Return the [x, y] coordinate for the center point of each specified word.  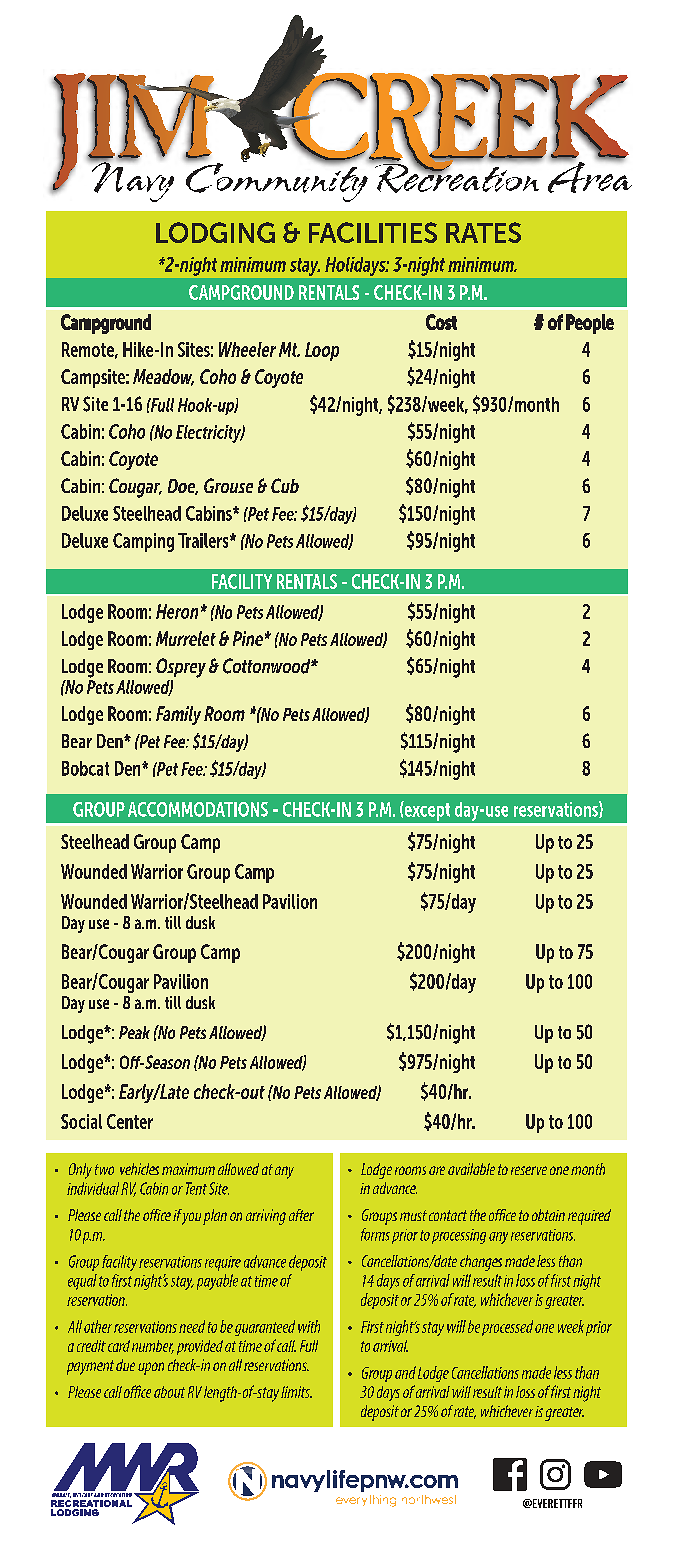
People [590, 324]
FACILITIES [373, 232]
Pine [248, 638]
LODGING [215, 232]
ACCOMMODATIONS [198, 809]
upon [151, 1368]
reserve [529, 1170]
